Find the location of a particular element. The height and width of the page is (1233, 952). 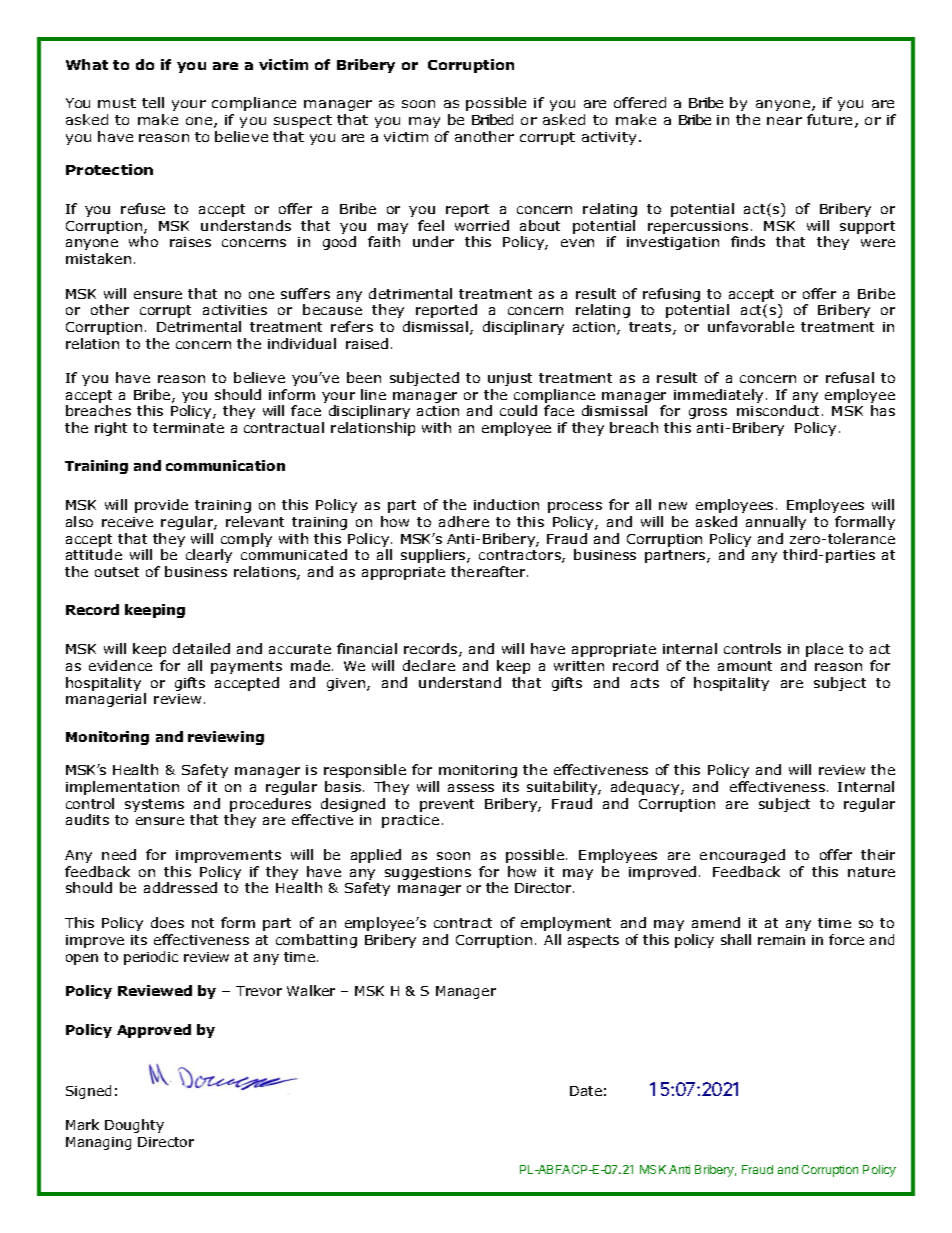

amount is located at coordinates (745, 666).
